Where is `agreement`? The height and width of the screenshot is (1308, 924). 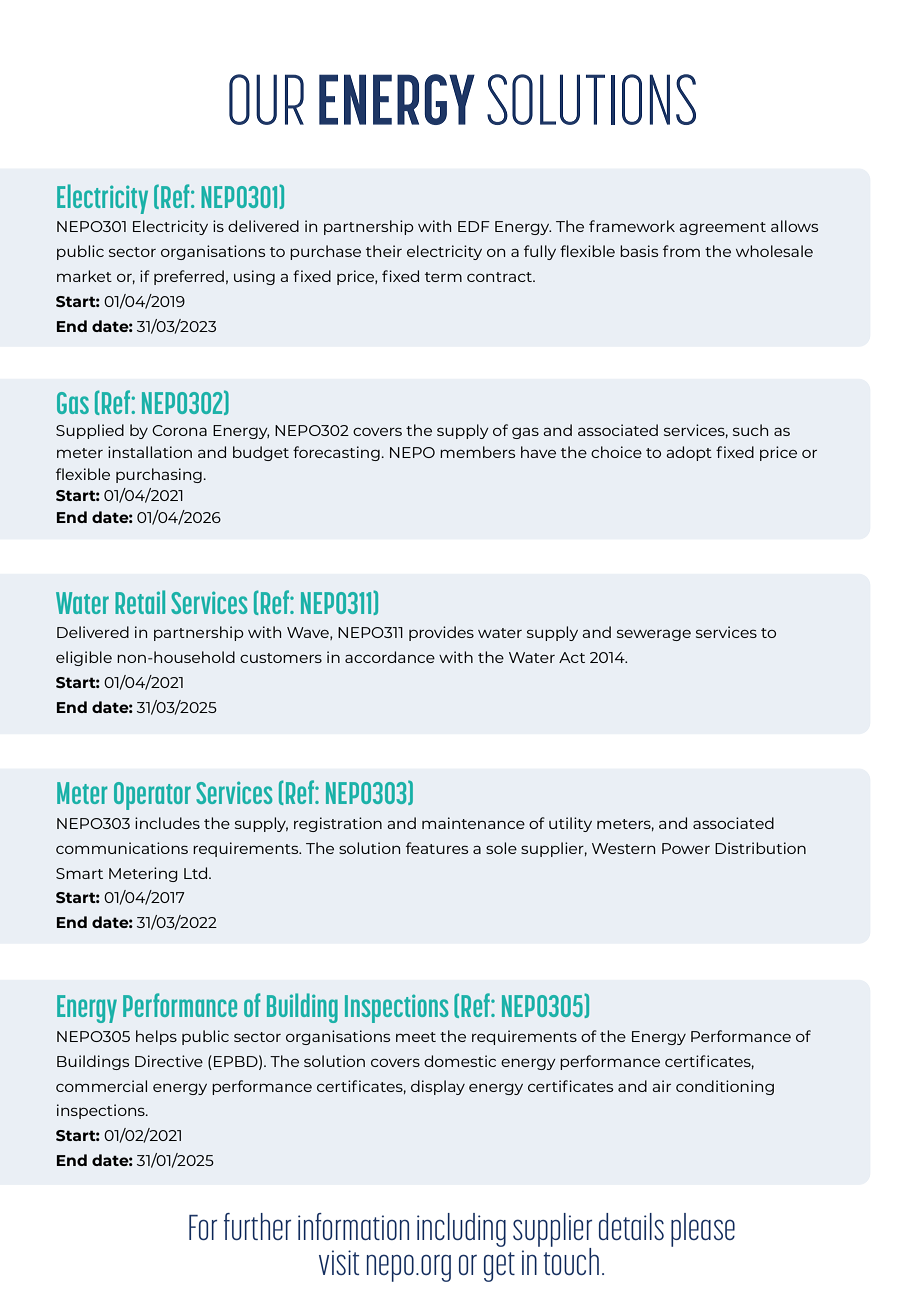 agreement is located at coordinates (722, 228).
